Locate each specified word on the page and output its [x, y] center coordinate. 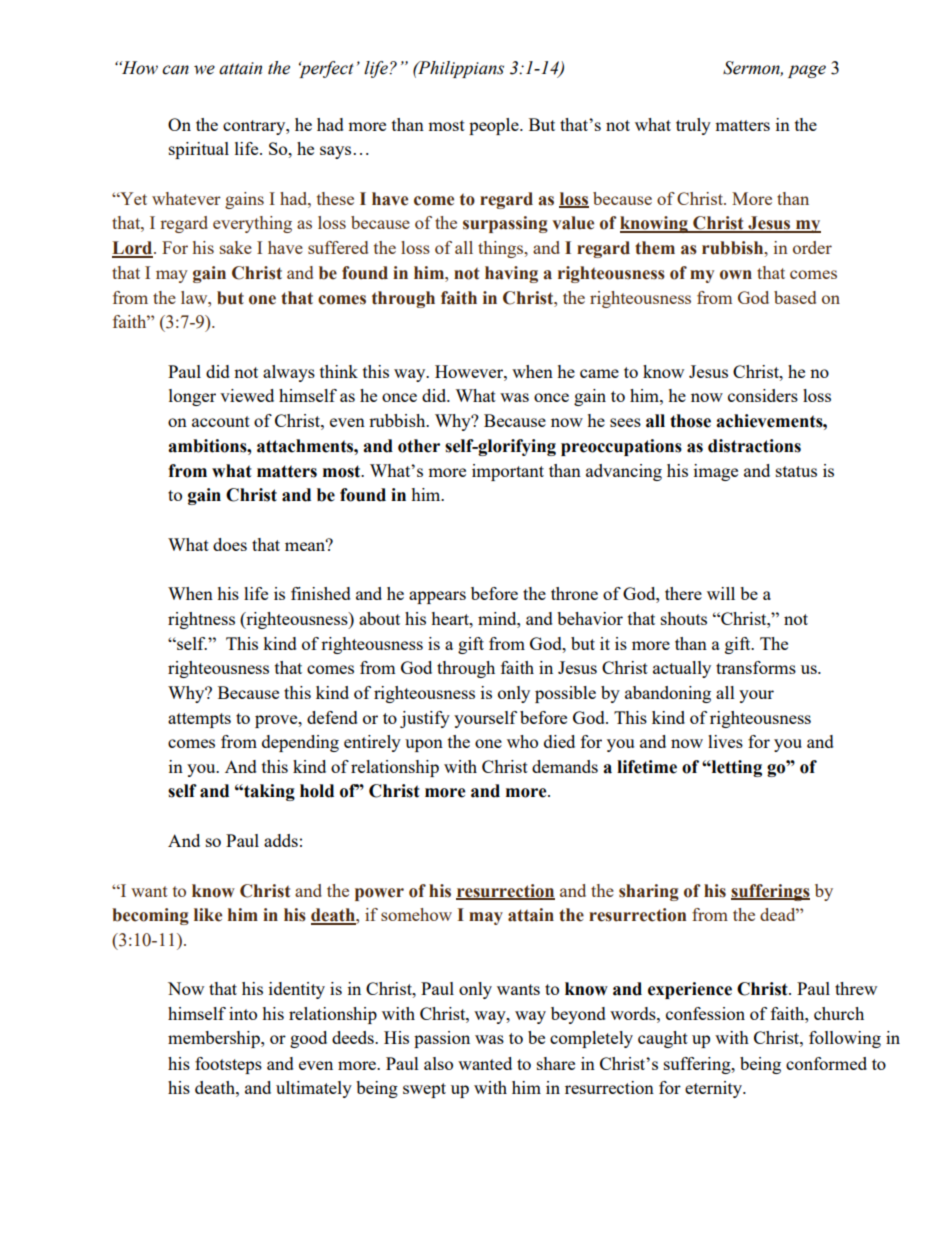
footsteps [228, 1065]
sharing [649, 892]
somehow [416, 914]
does [230, 544]
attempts [199, 720]
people [495, 126]
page [807, 71]
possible [565, 694]
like [208, 915]
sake [236, 247]
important [508, 472]
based [795, 297]
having [511, 274]
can [175, 70]
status [796, 471]
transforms [756, 667]
